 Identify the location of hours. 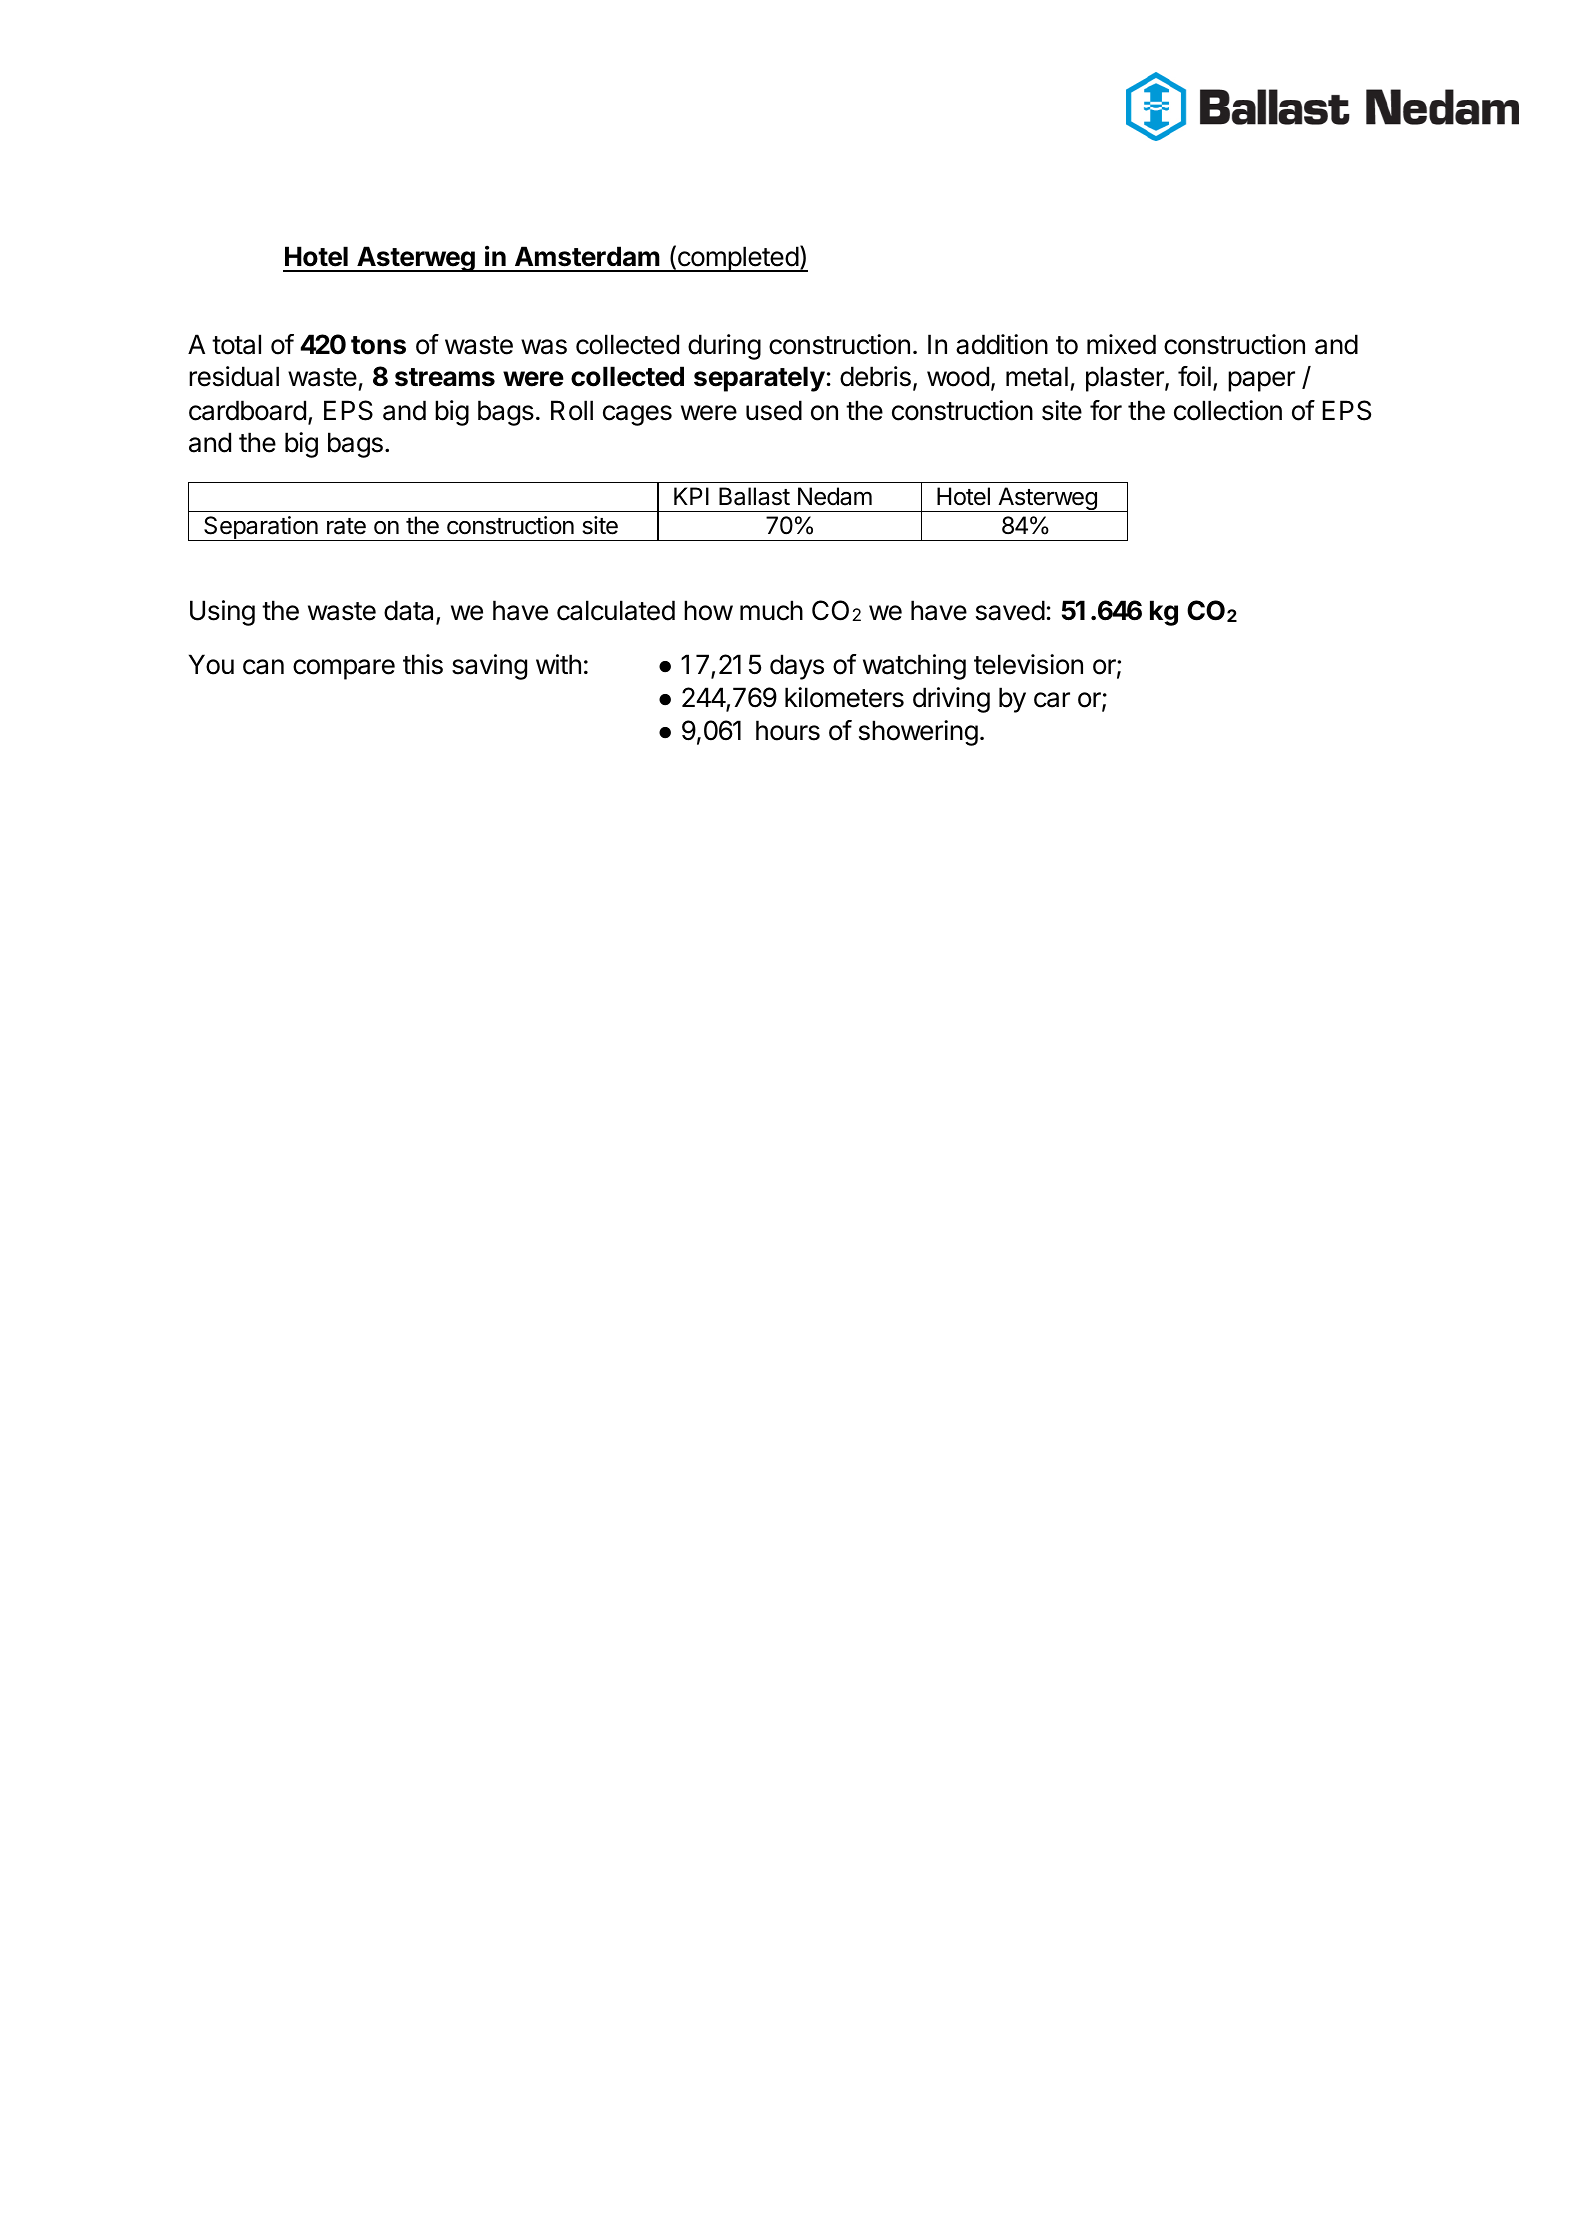
(788, 730).
